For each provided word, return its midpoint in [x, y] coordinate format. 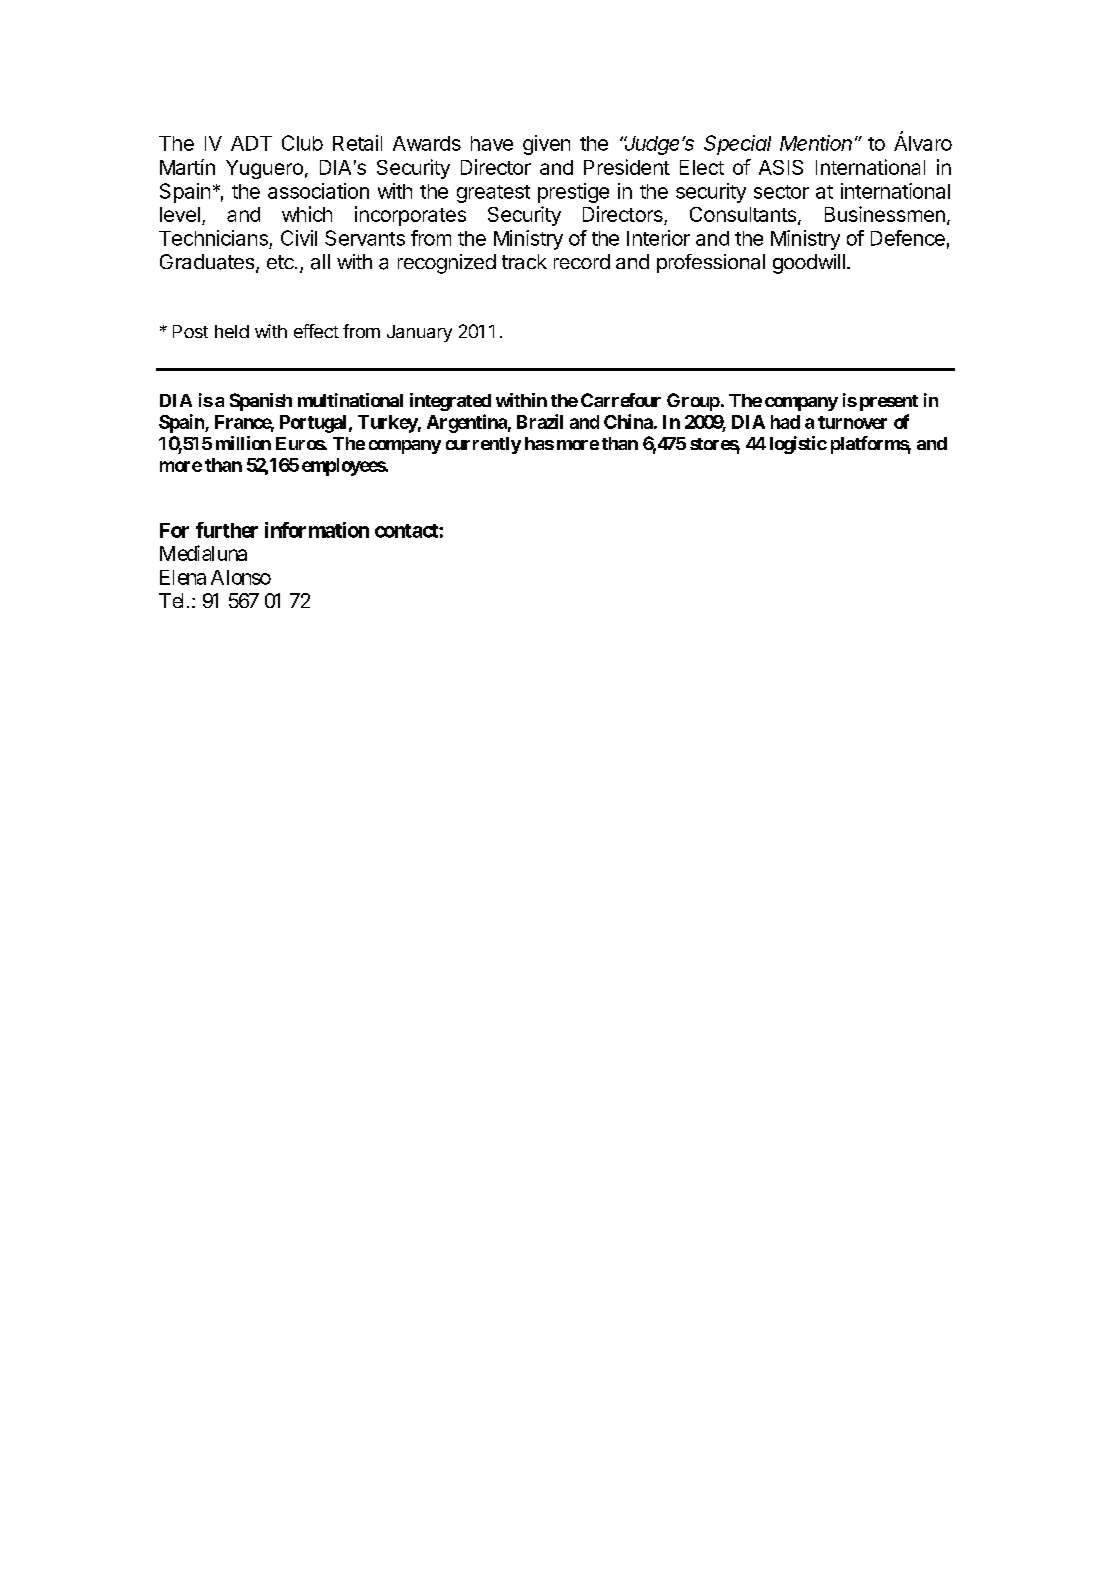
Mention [816, 143]
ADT [251, 143]
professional [711, 263]
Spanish [261, 402]
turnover [852, 422]
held [232, 331]
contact [407, 531]
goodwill [809, 264]
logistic [798, 445]
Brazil [540, 421]
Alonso [241, 577]
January [419, 333]
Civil [299, 238]
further [227, 530]
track [524, 262]
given [546, 145]
